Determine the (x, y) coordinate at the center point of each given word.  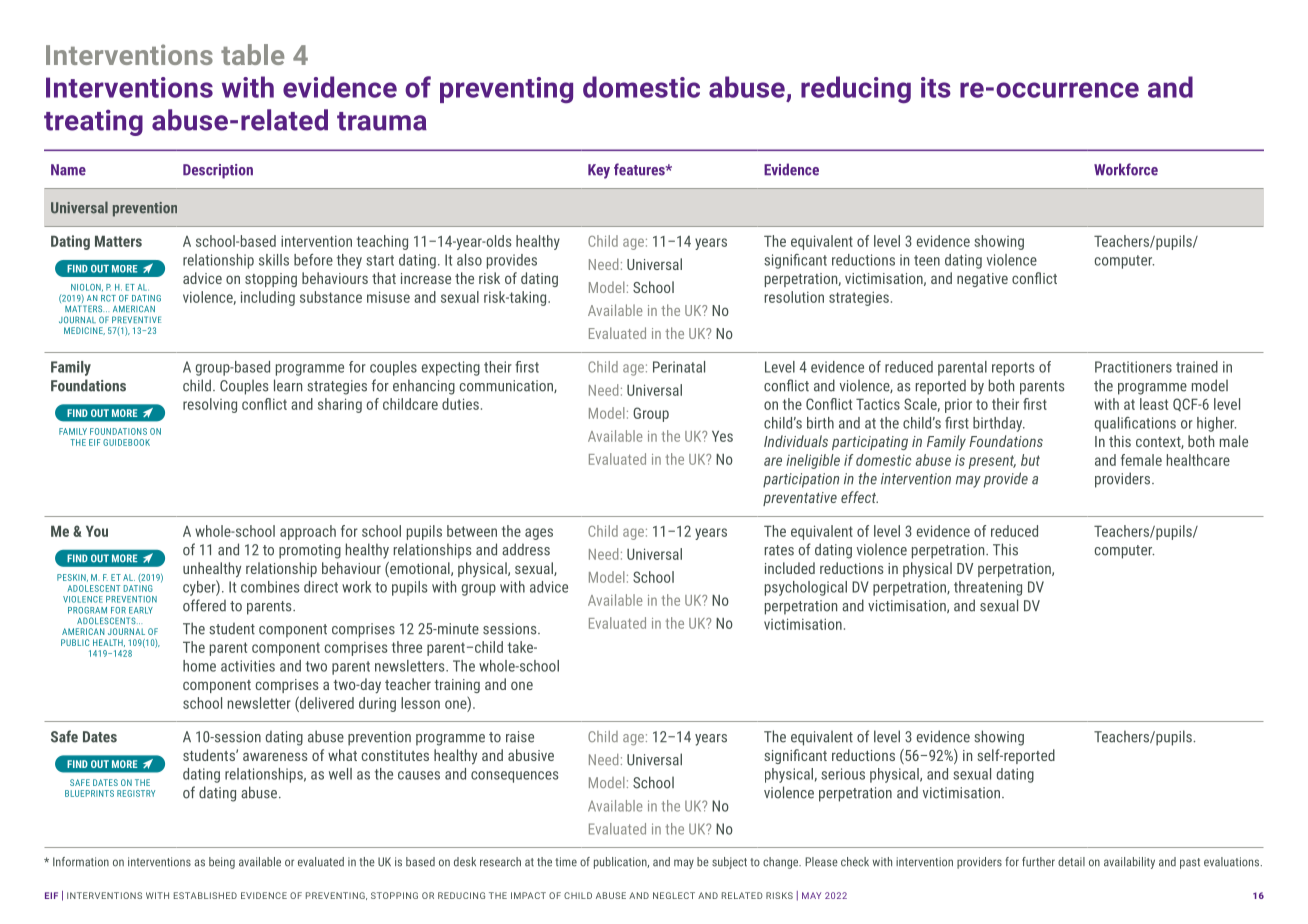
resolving (210, 405)
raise (520, 737)
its (936, 87)
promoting (310, 551)
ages (539, 534)
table (252, 54)
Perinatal (679, 367)
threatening (988, 588)
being (222, 863)
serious (843, 774)
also (469, 260)
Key (599, 171)
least (1154, 404)
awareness (275, 756)
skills (274, 260)
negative (982, 280)
